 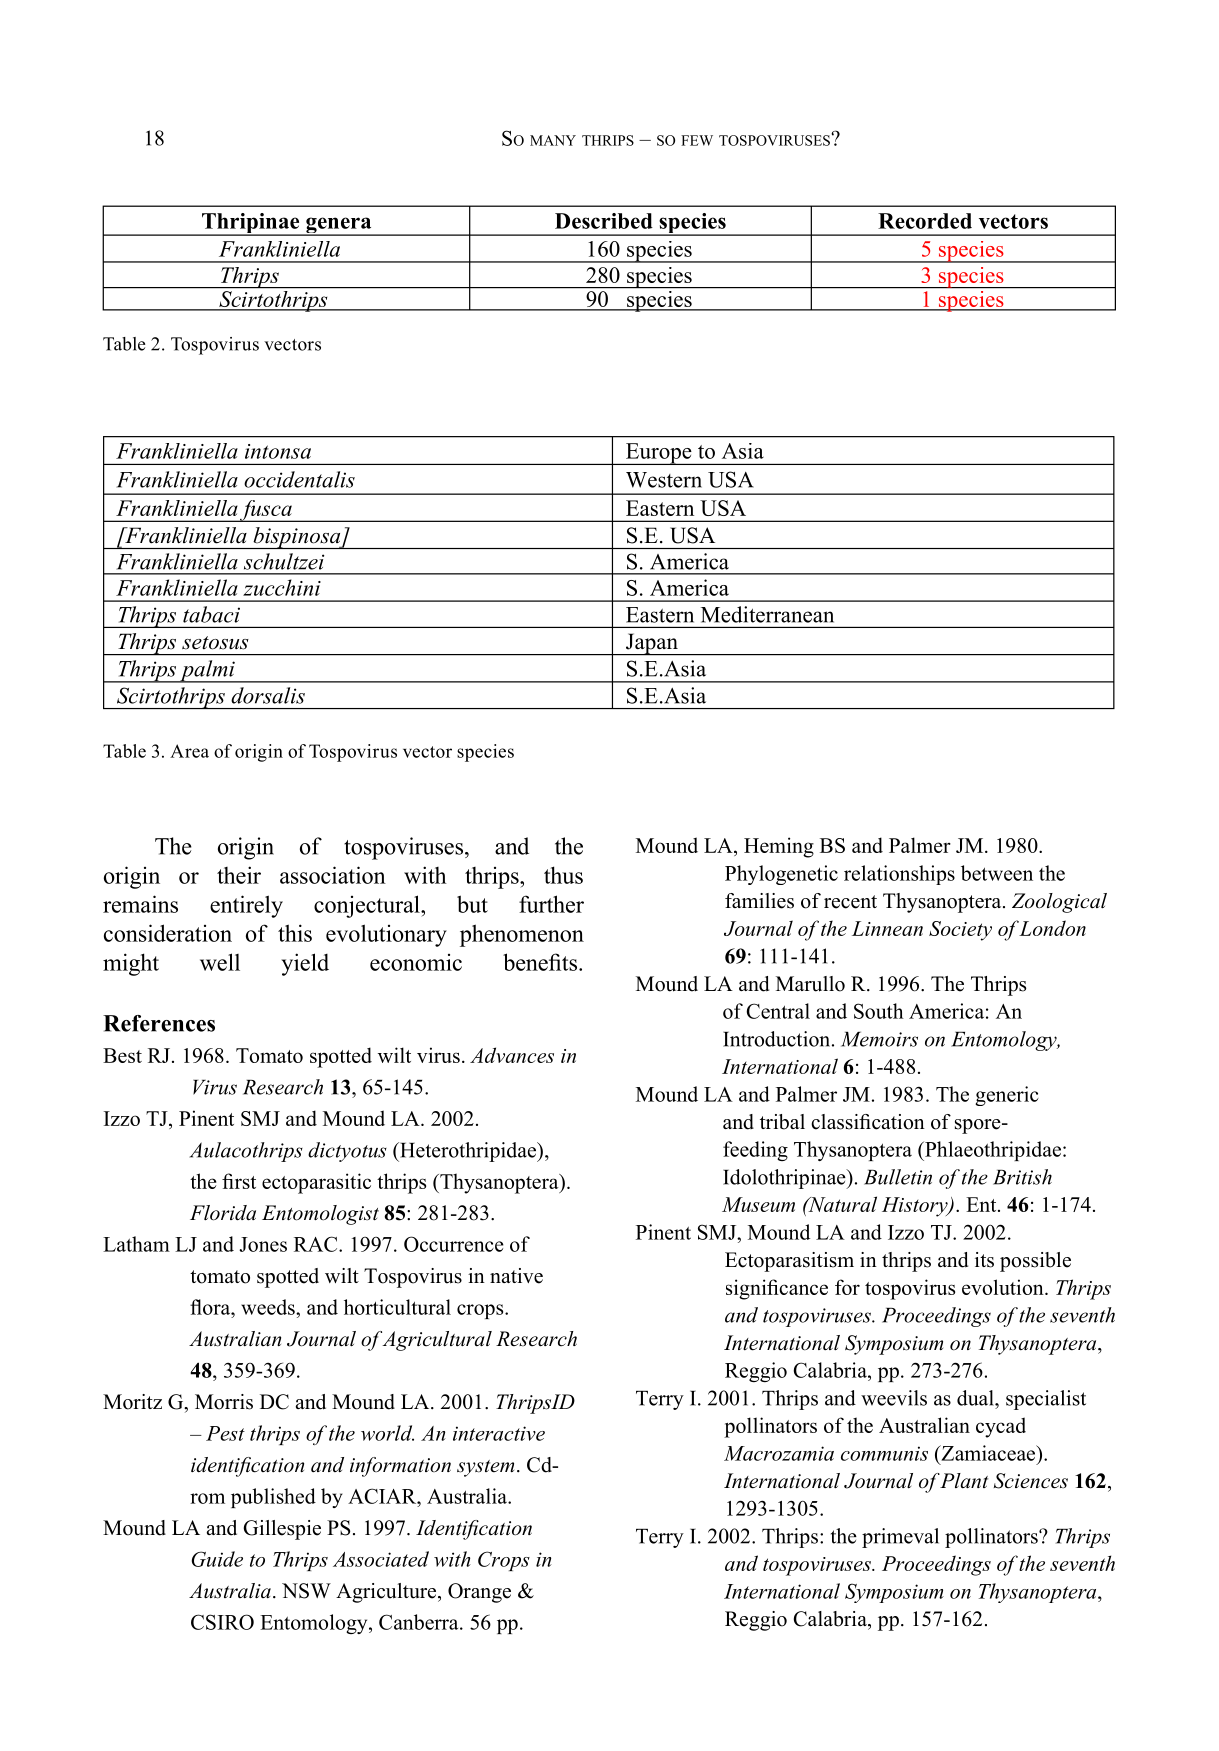 What do you see at coordinates (339, 226) in the screenshot?
I see `genera` at bounding box center [339, 226].
